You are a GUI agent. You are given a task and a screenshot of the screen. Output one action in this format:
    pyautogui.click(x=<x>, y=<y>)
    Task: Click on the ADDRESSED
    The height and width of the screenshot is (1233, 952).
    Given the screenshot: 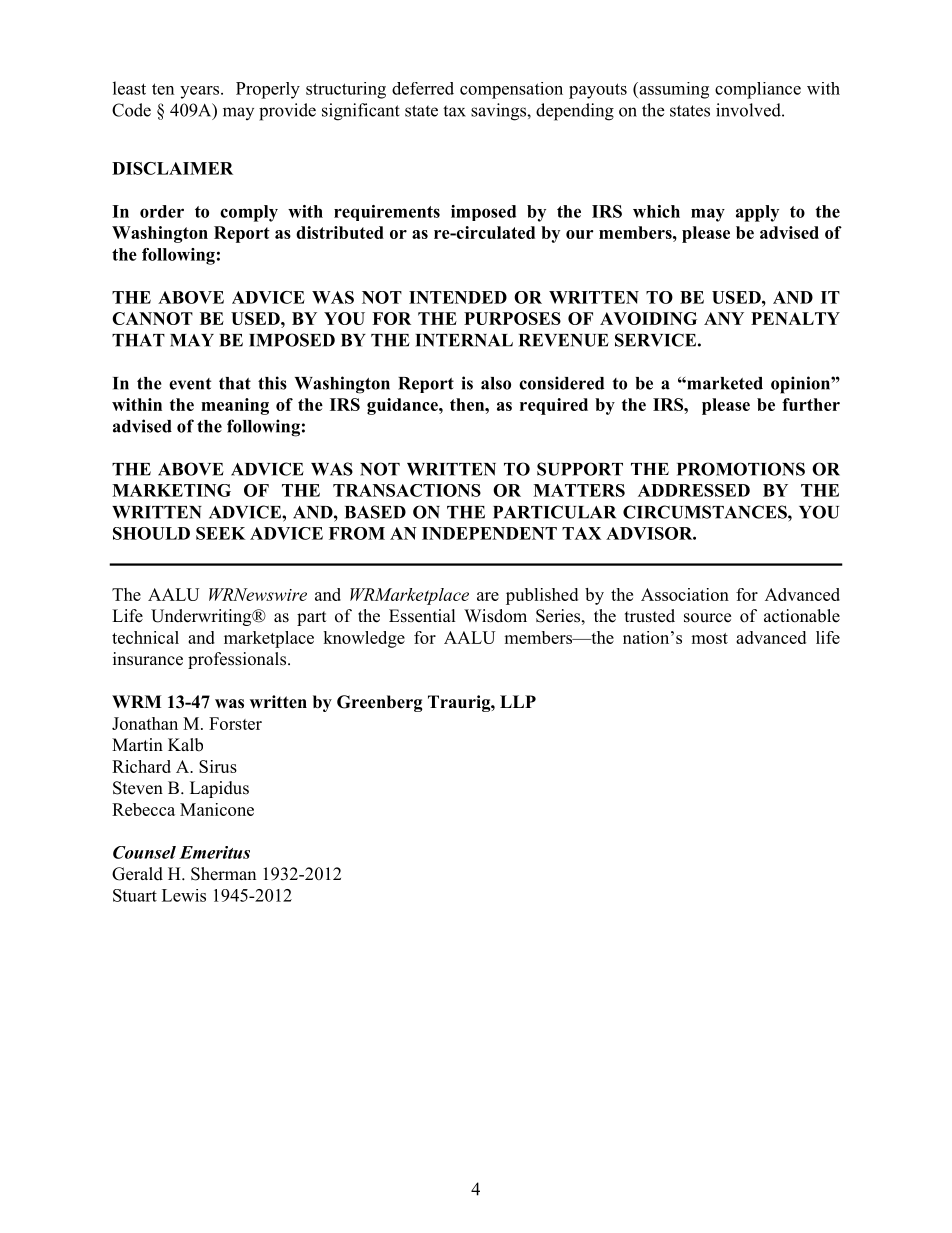 What is the action you would take?
    pyautogui.click(x=694, y=490)
